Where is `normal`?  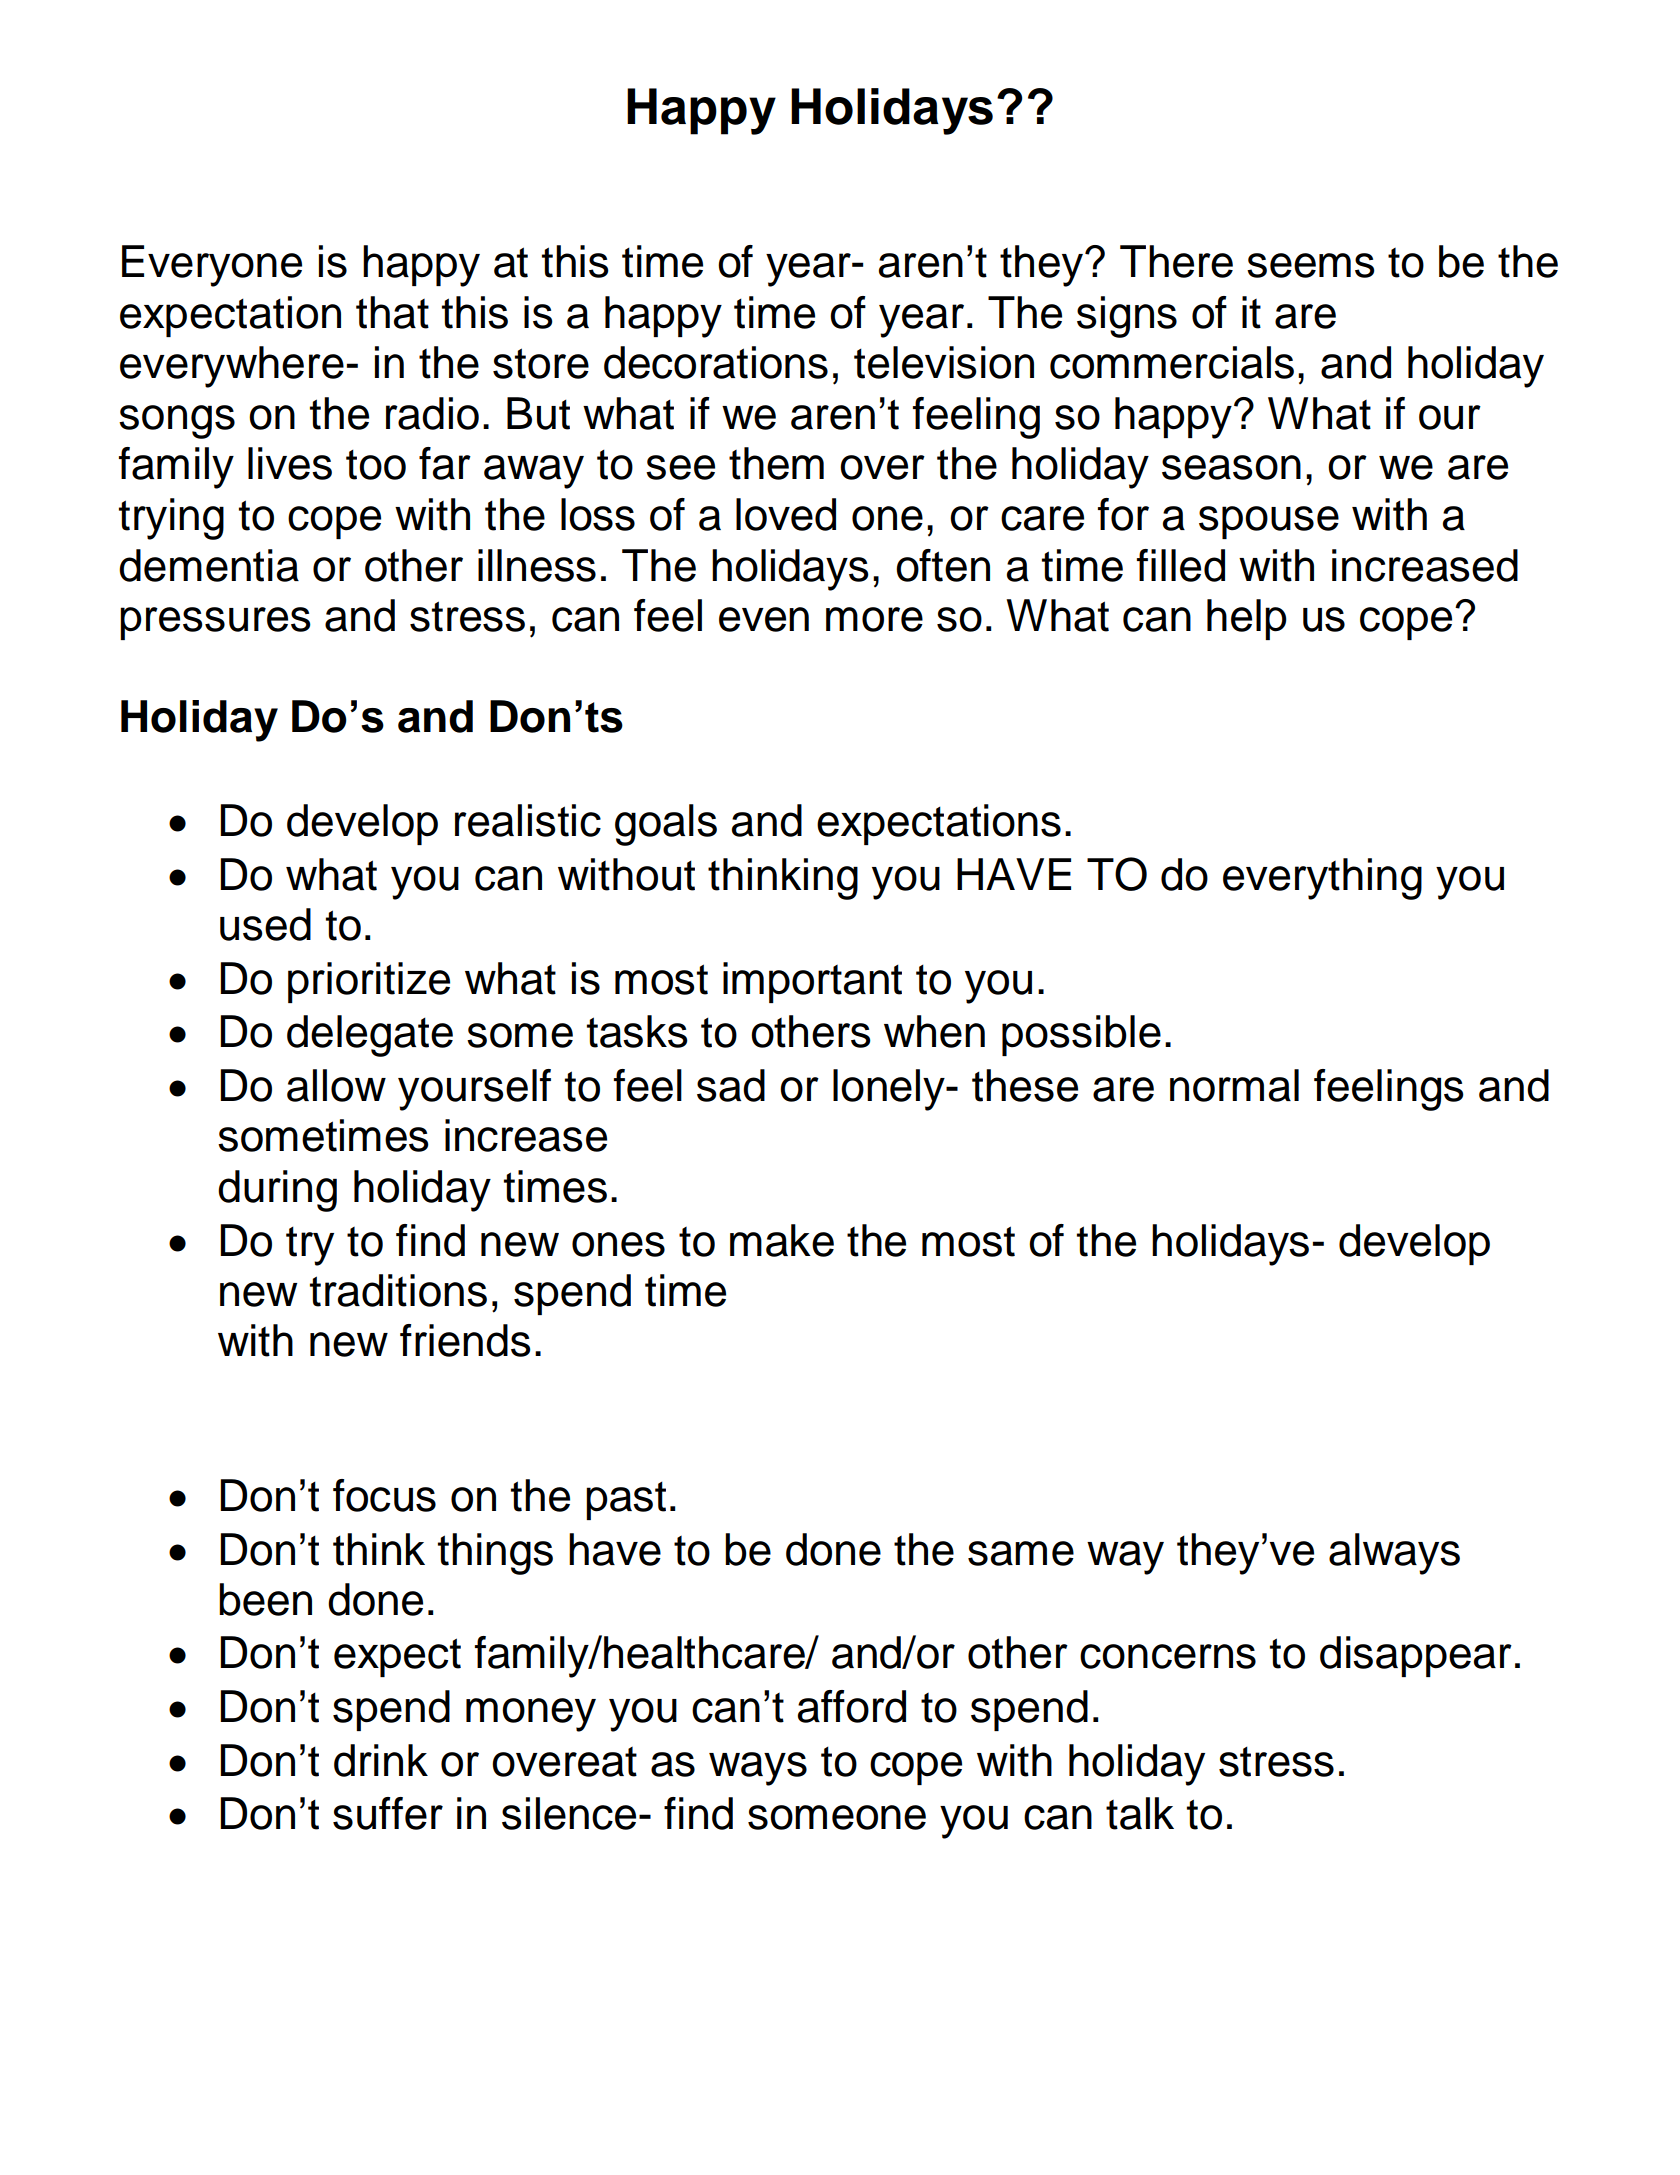 normal is located at coordinates (1234, 1085).
